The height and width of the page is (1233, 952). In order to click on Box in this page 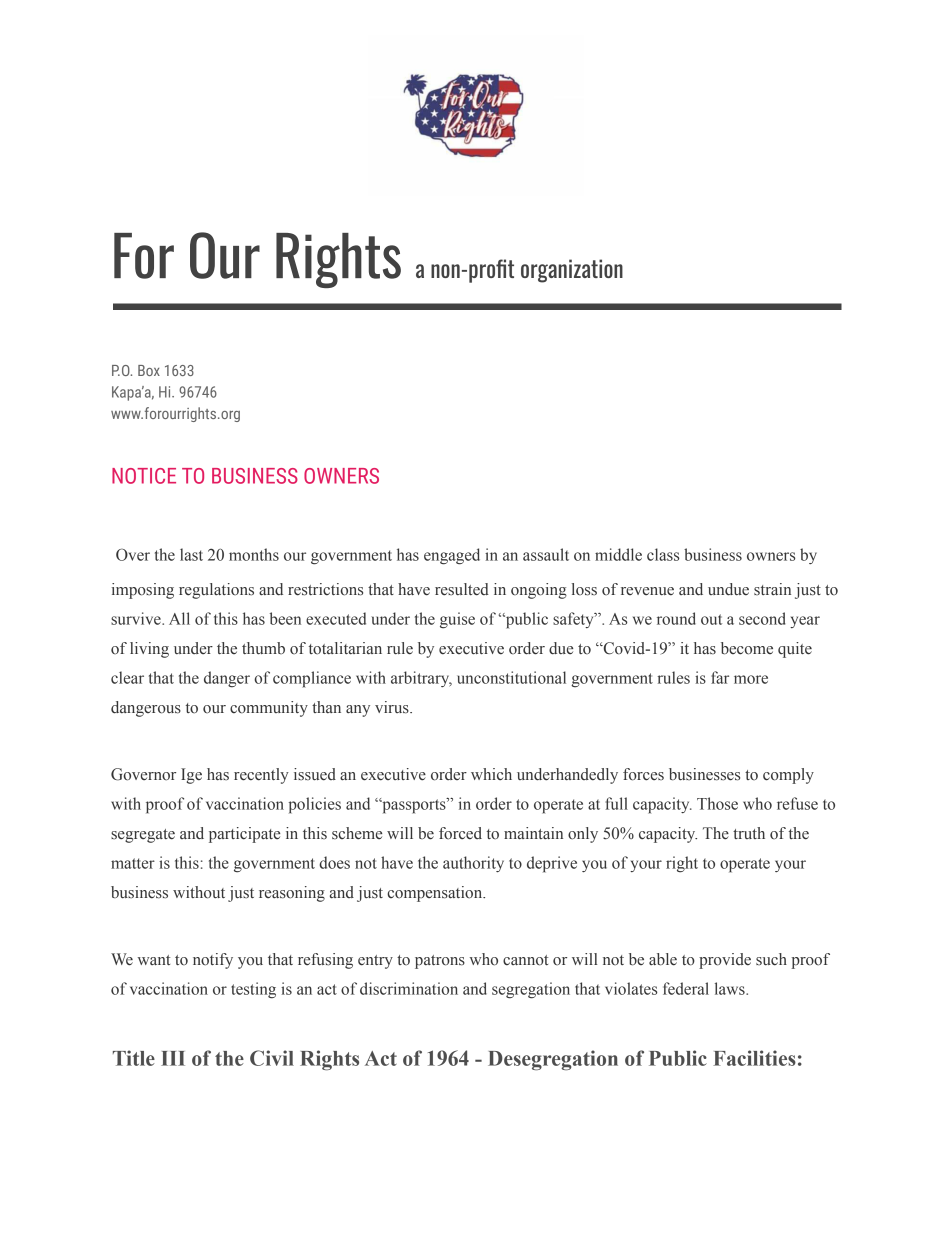, I will do `click(149, 370)`.
